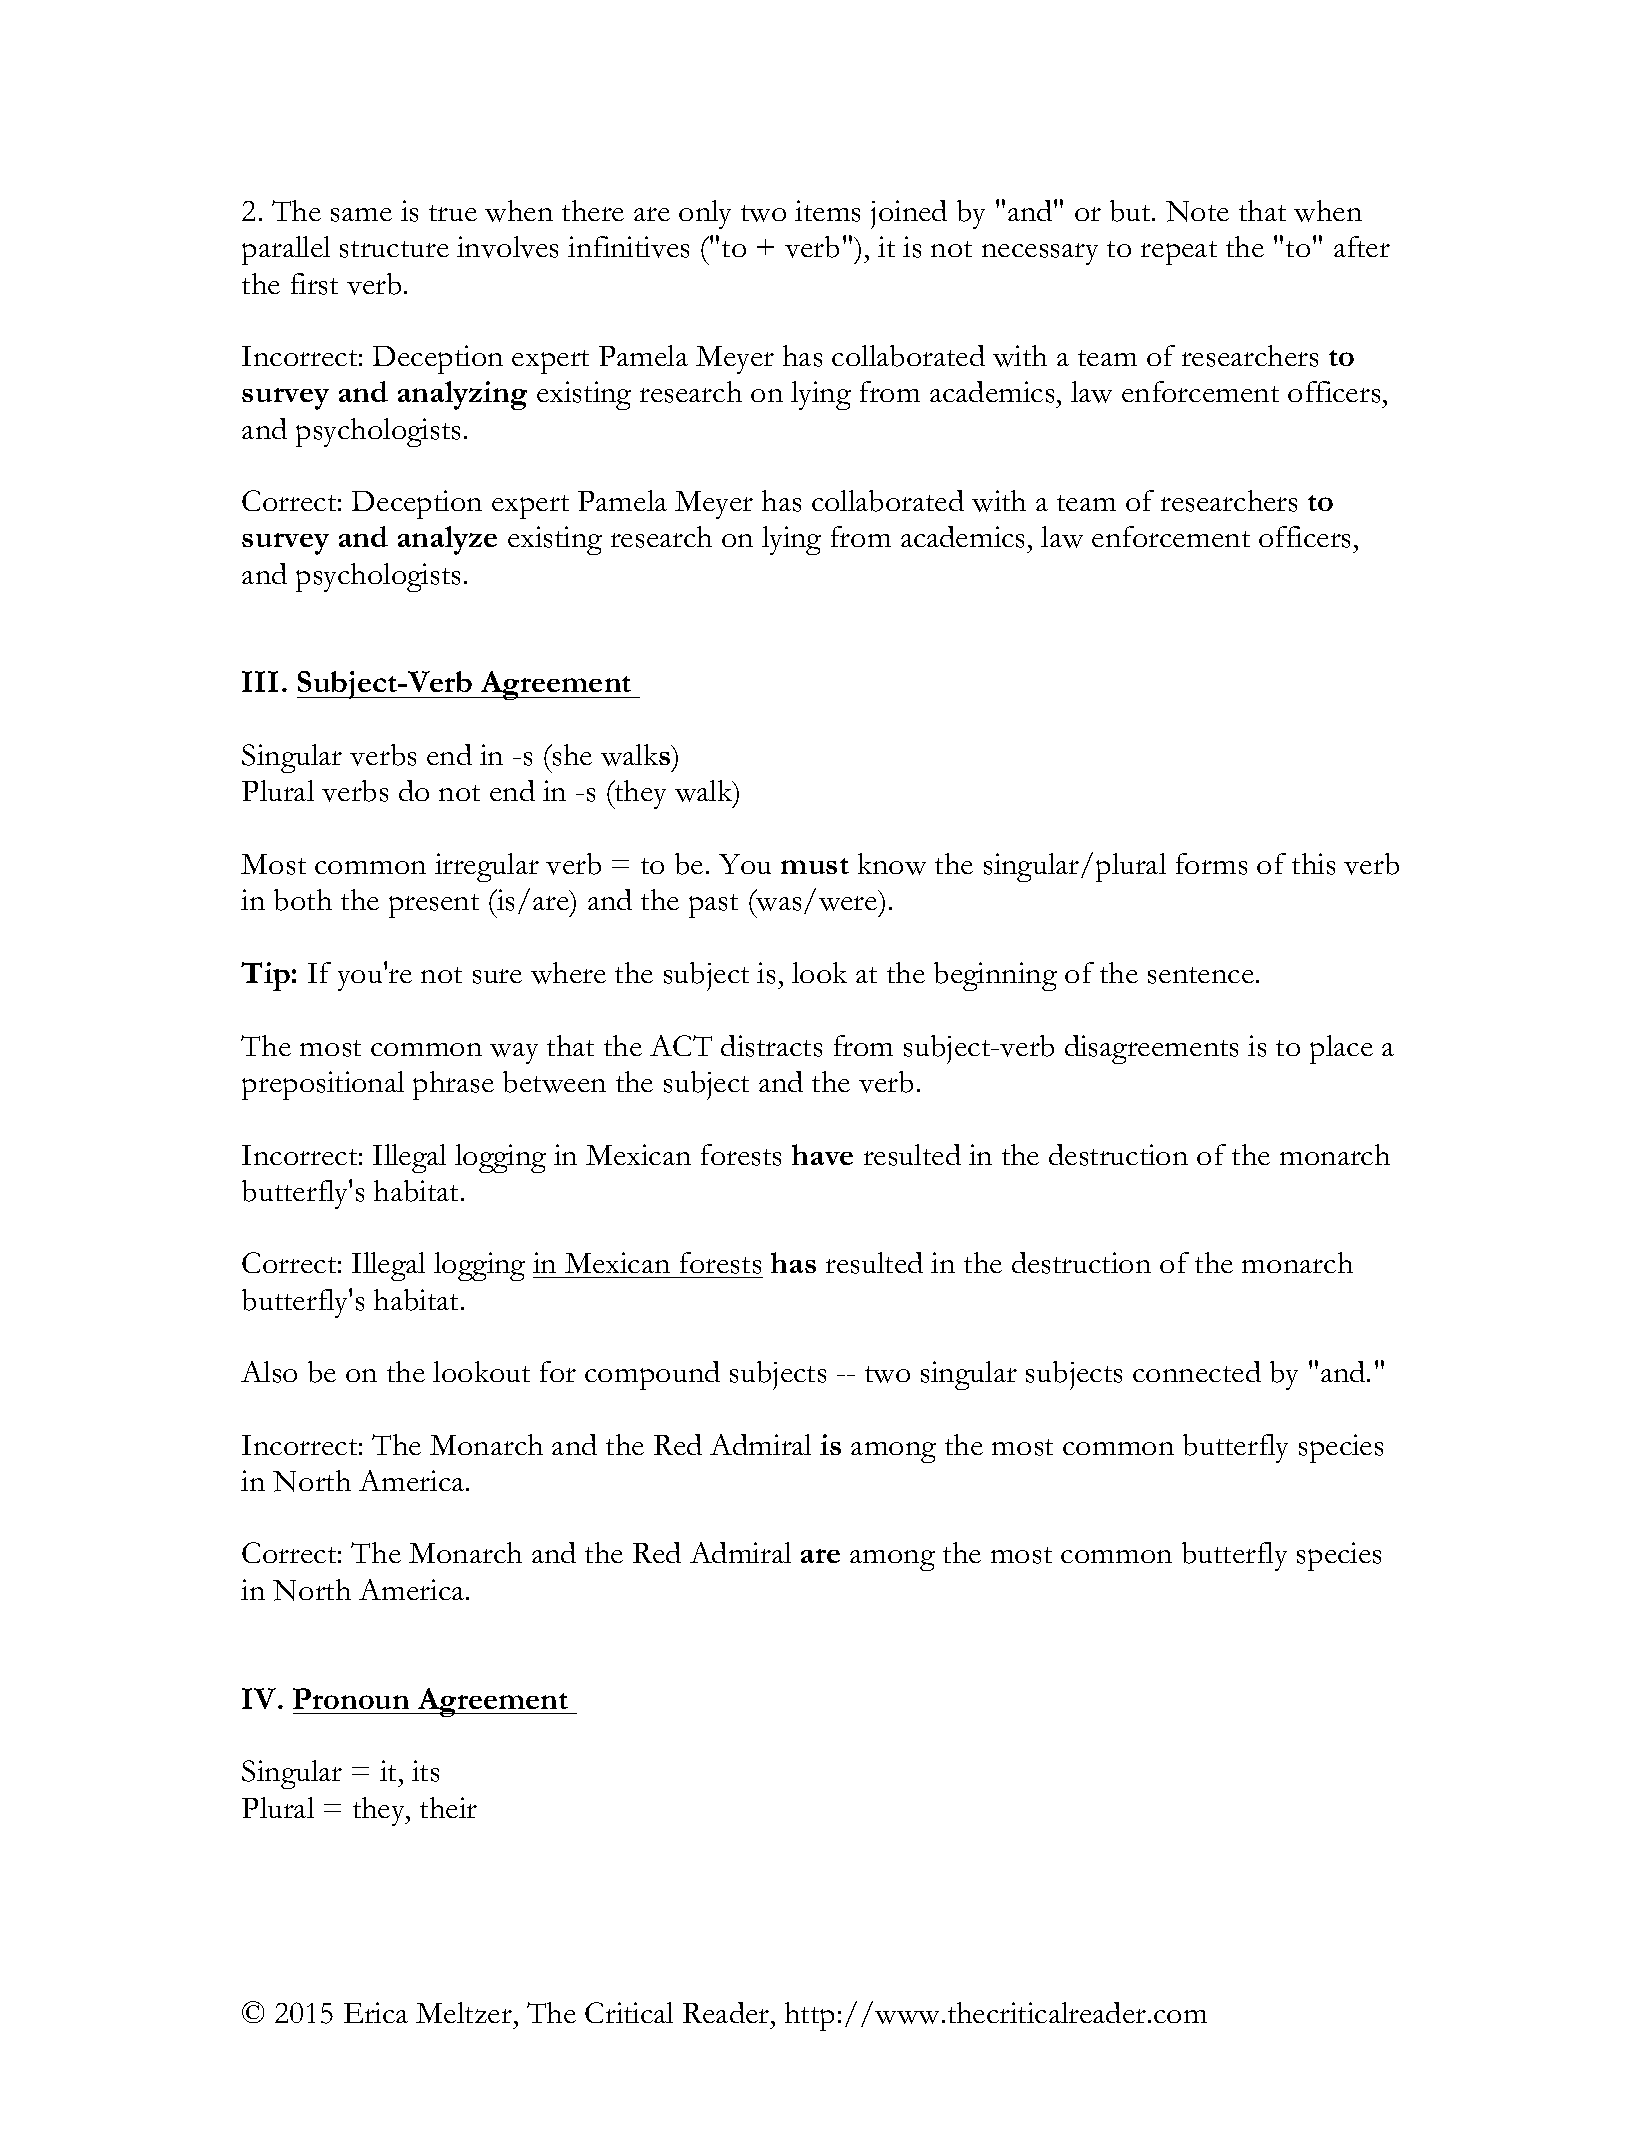 The image size is (1645, 2129). I want to click on distracts, so click(771, 1046).
